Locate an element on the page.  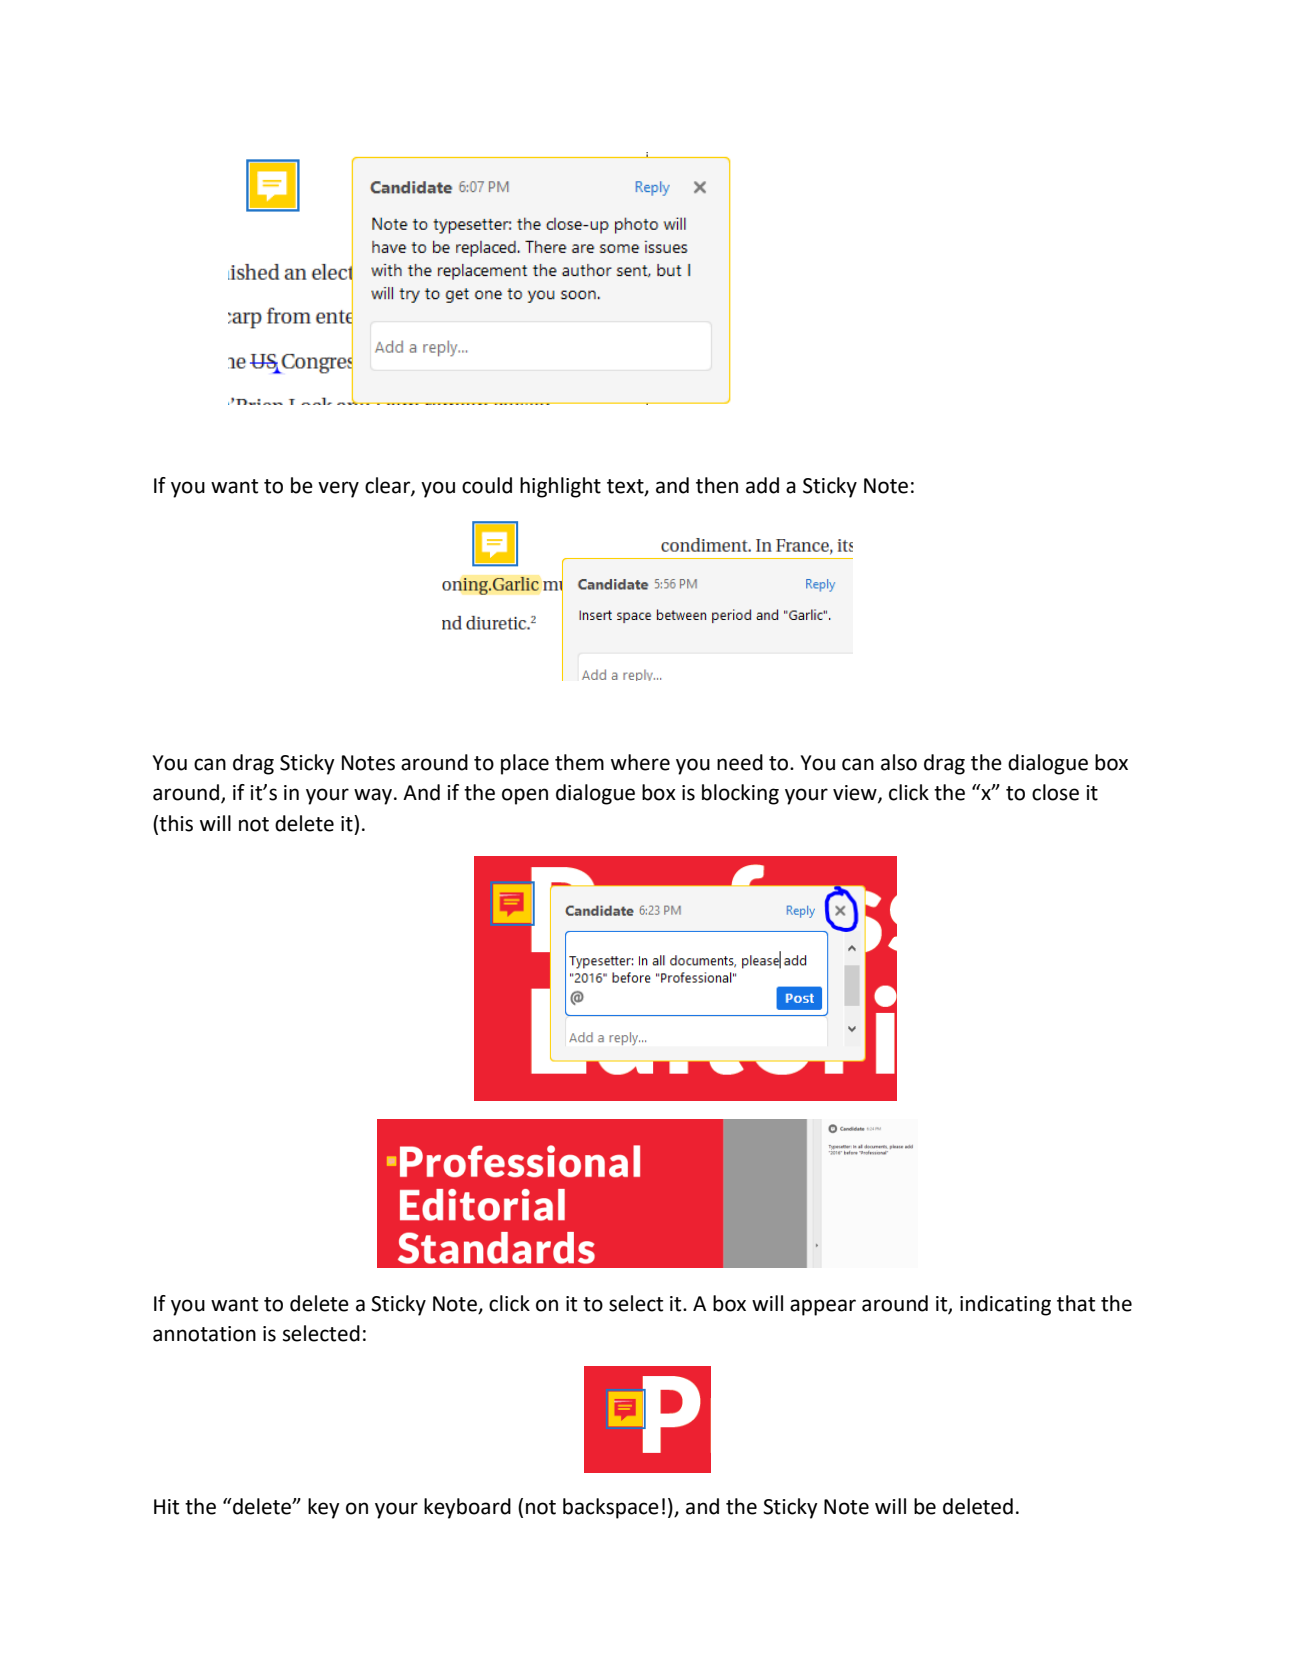
very is located at coordinates (338, 489).
